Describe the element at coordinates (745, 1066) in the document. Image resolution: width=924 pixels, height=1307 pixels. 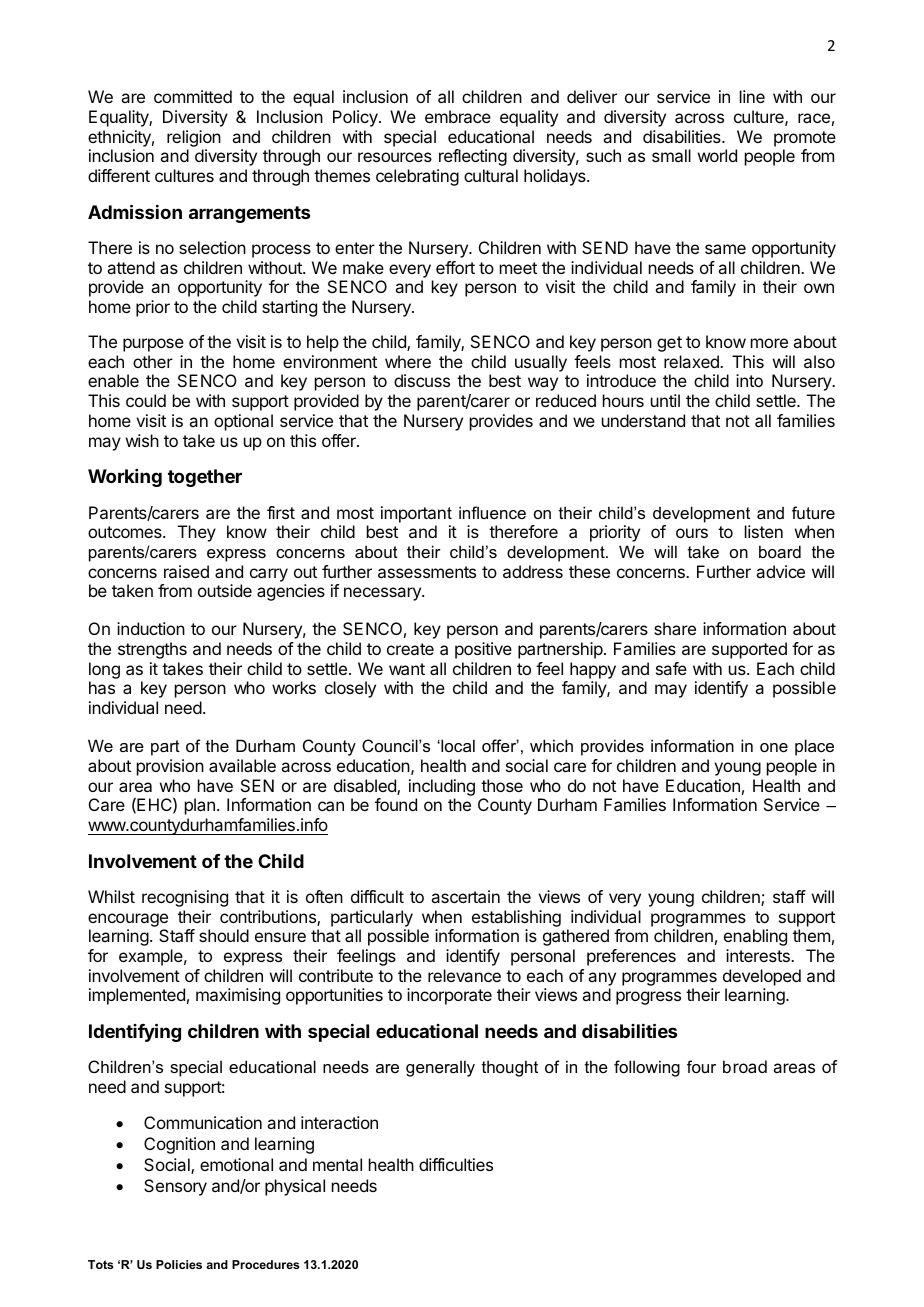
I see `broad` at that location.
